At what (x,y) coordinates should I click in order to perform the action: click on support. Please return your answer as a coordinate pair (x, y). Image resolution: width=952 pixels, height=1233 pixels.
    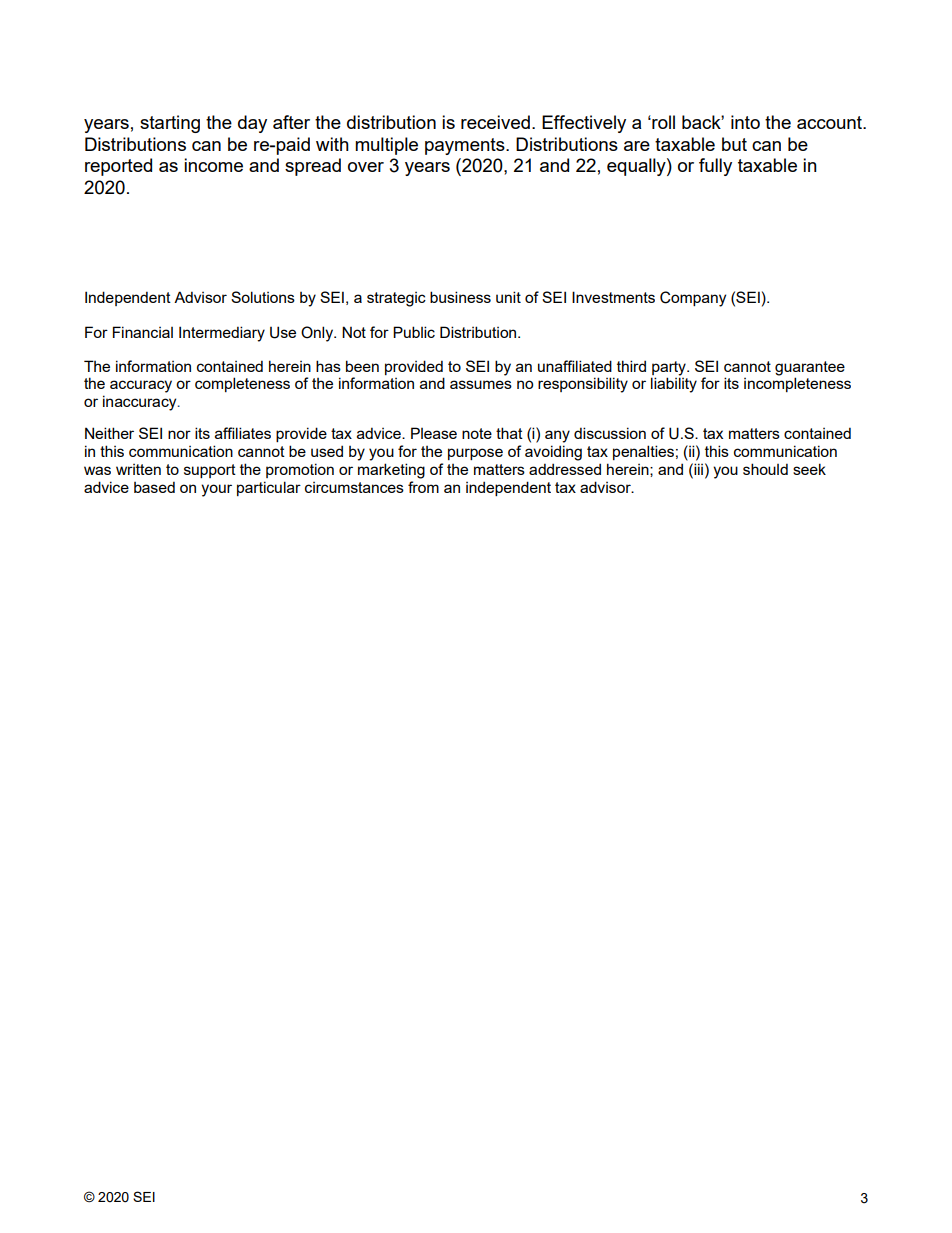
    Looking at the image, I should click on (210, 471).
